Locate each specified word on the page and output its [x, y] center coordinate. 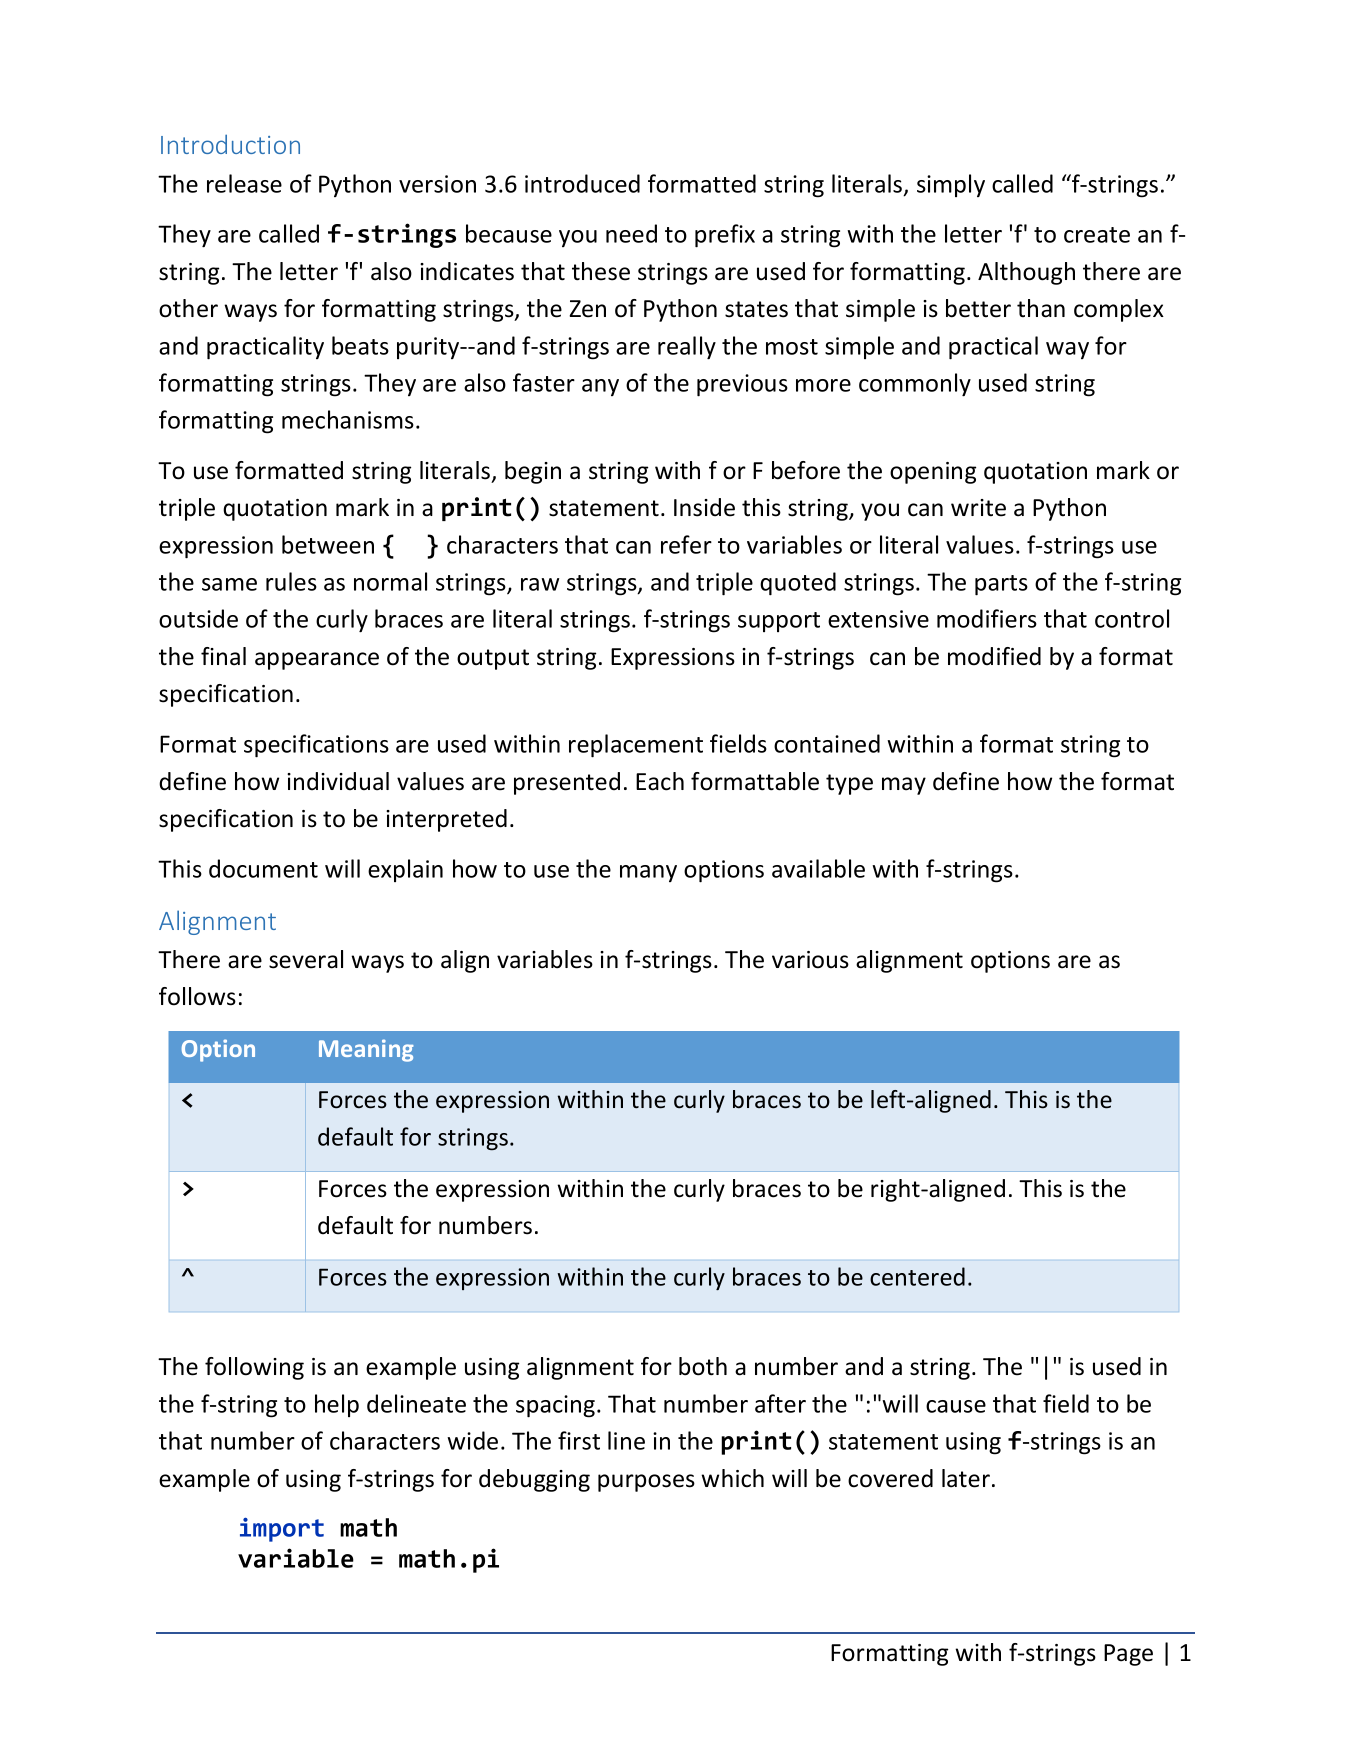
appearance [317, 661]
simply [951, 185]
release [244, 183]
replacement [636, 746]
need [631, 233]
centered [917, 1276]
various [810, 960]
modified [994, 656]
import [282, 1529]
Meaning [366, 1050]
